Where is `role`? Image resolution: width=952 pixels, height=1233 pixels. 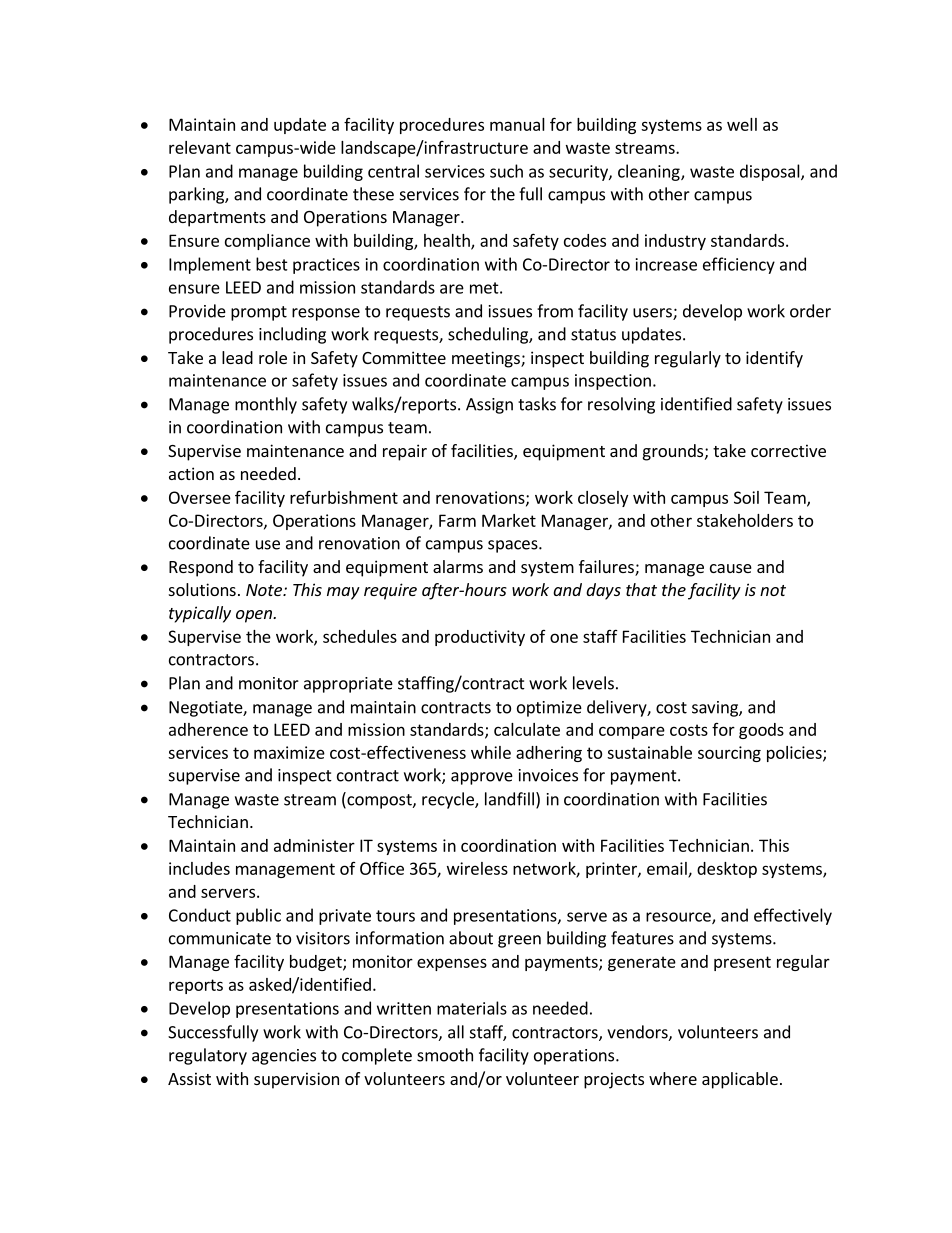
role is located at coordinates (273, 357).
